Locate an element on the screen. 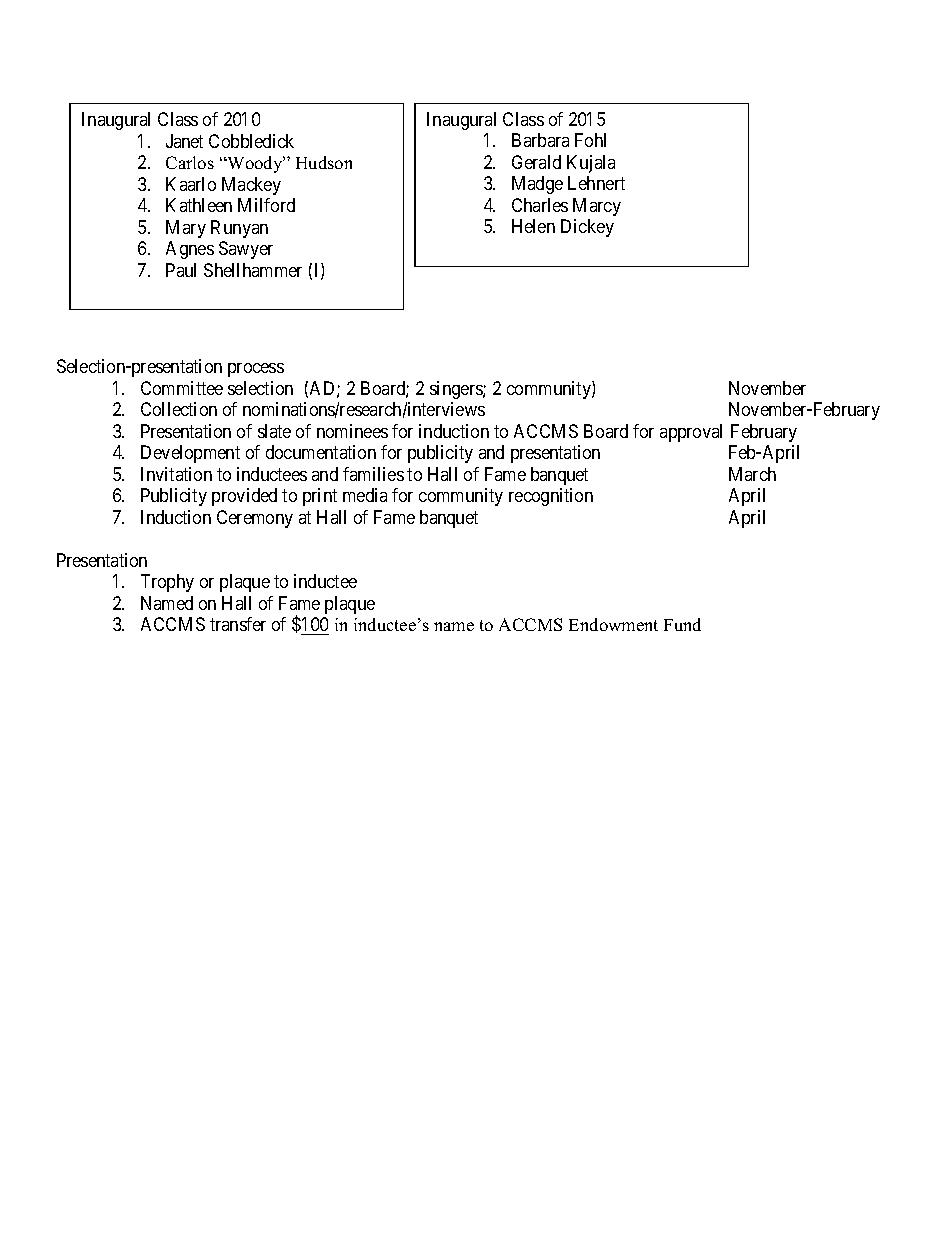  Gerald is located at coordinates (536, 162).
